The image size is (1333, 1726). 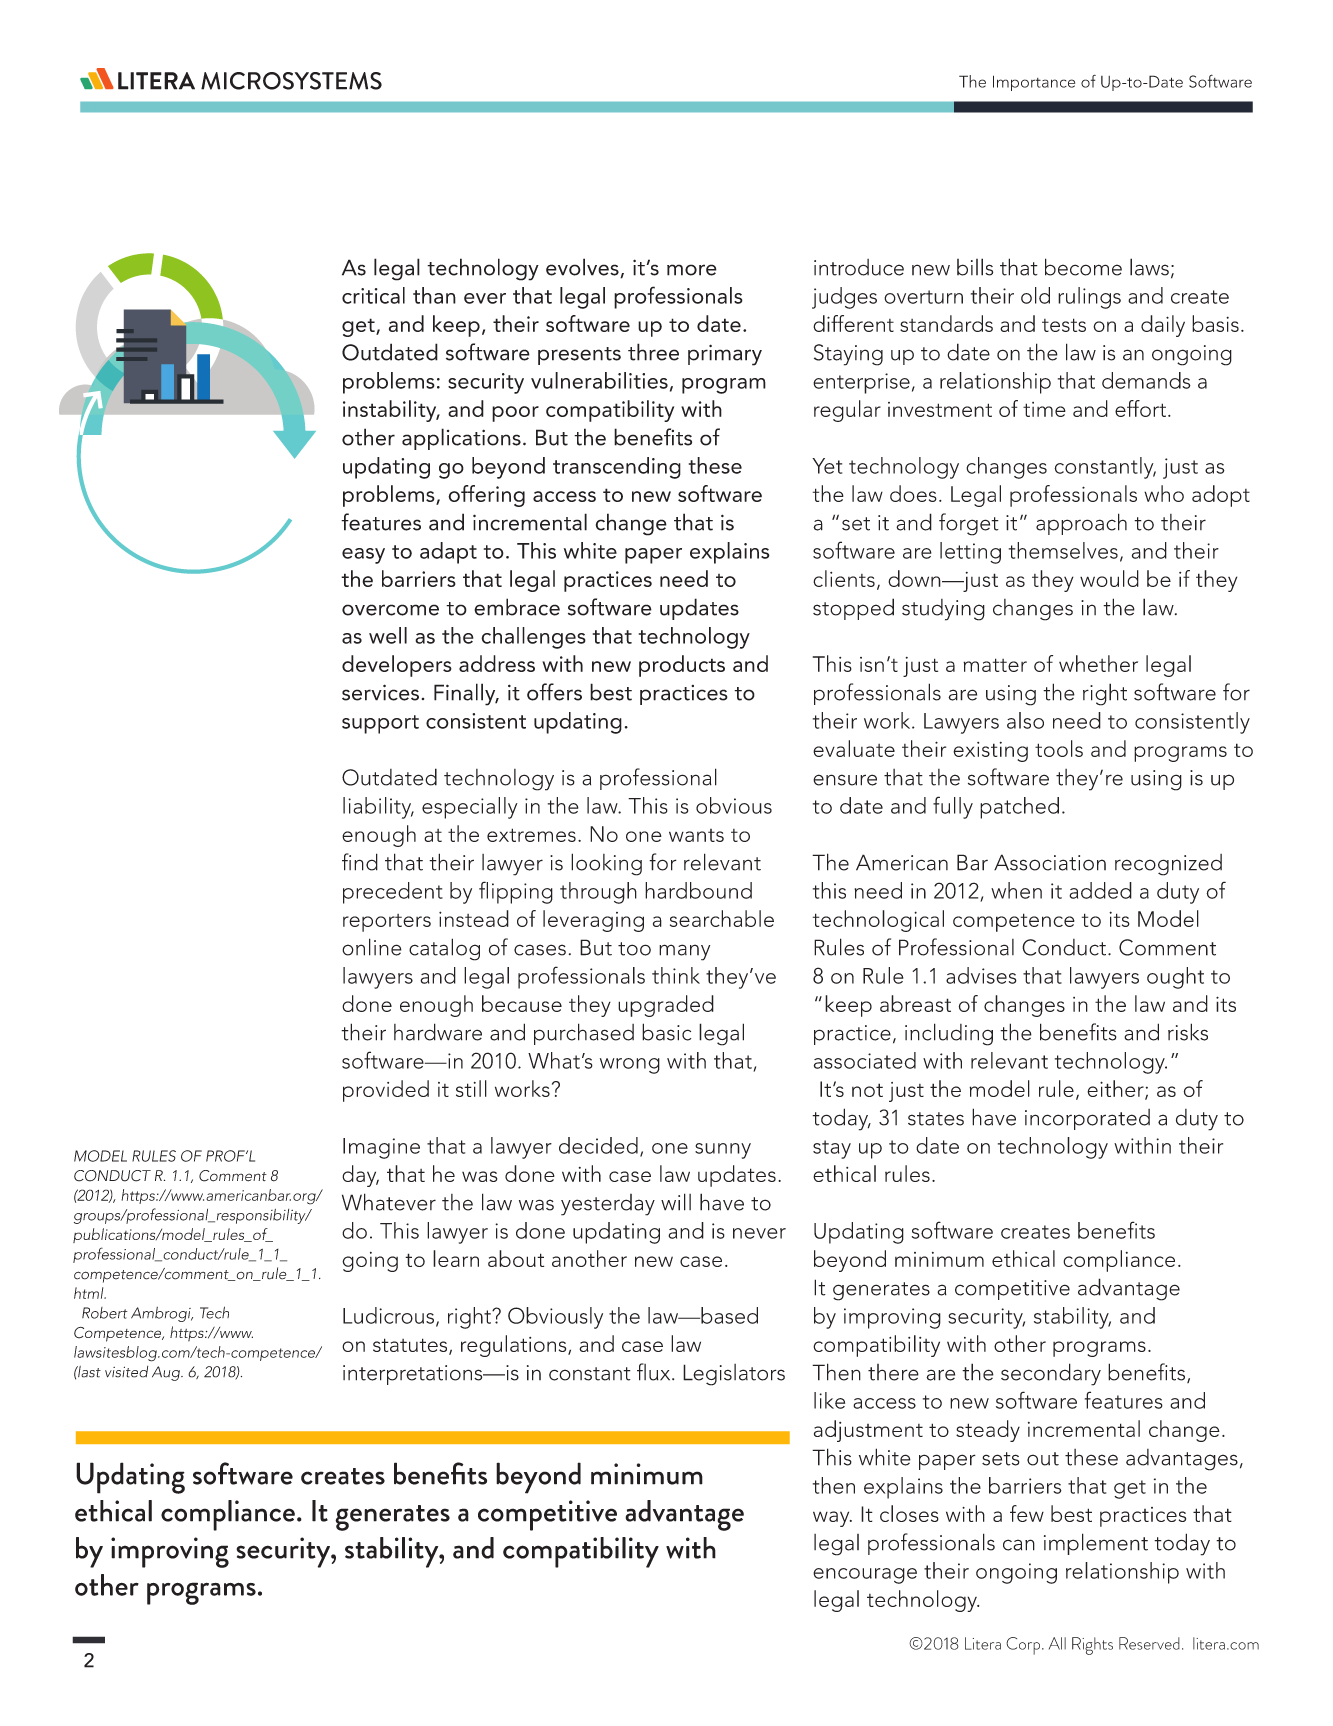 What do you see at coordinates (388, 635) in the screenshot?
I see `well` at bounding box center [388, 635].
